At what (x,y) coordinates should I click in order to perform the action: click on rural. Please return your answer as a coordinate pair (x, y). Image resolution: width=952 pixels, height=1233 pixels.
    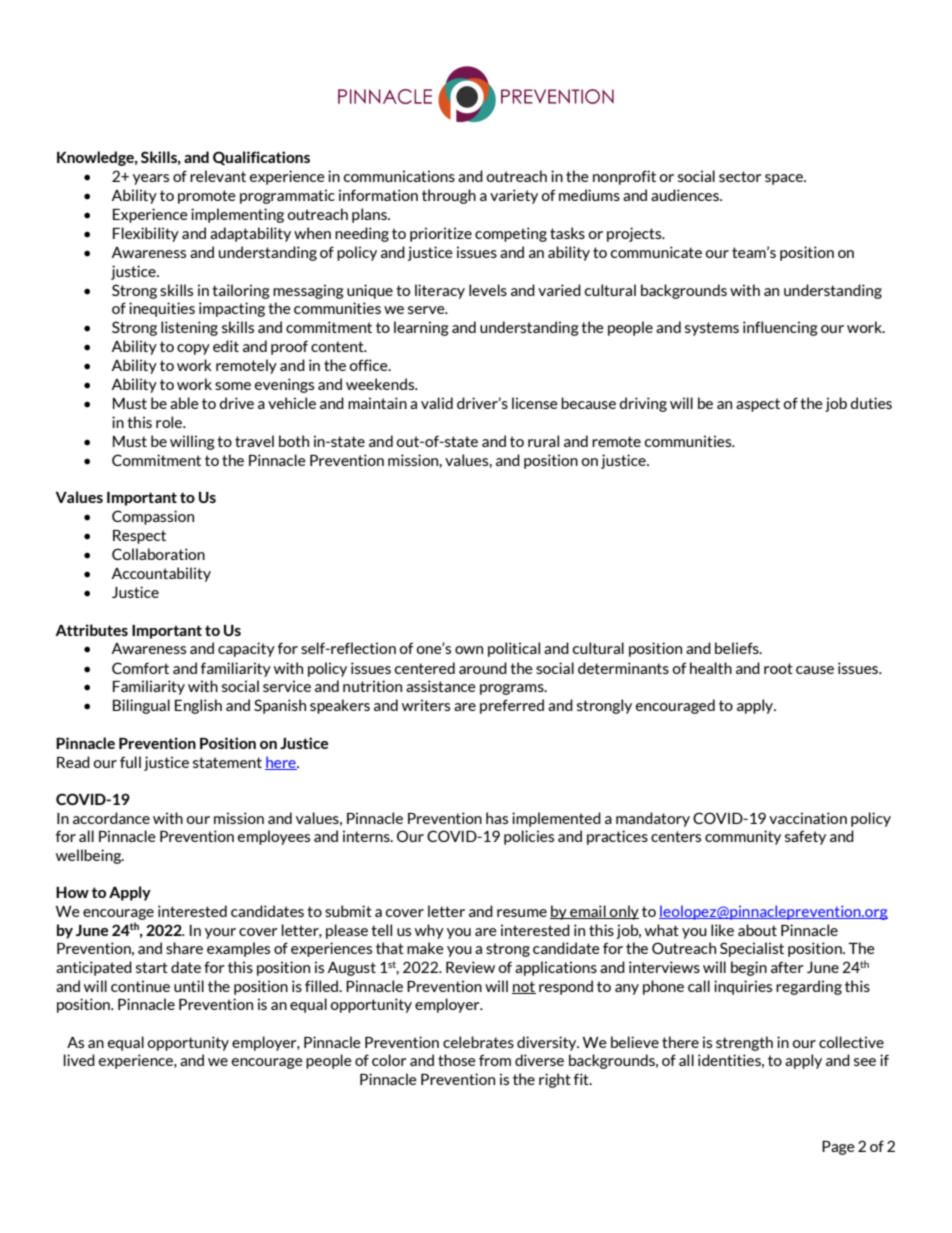
    Looking at the image, I should click on (543, 441).
